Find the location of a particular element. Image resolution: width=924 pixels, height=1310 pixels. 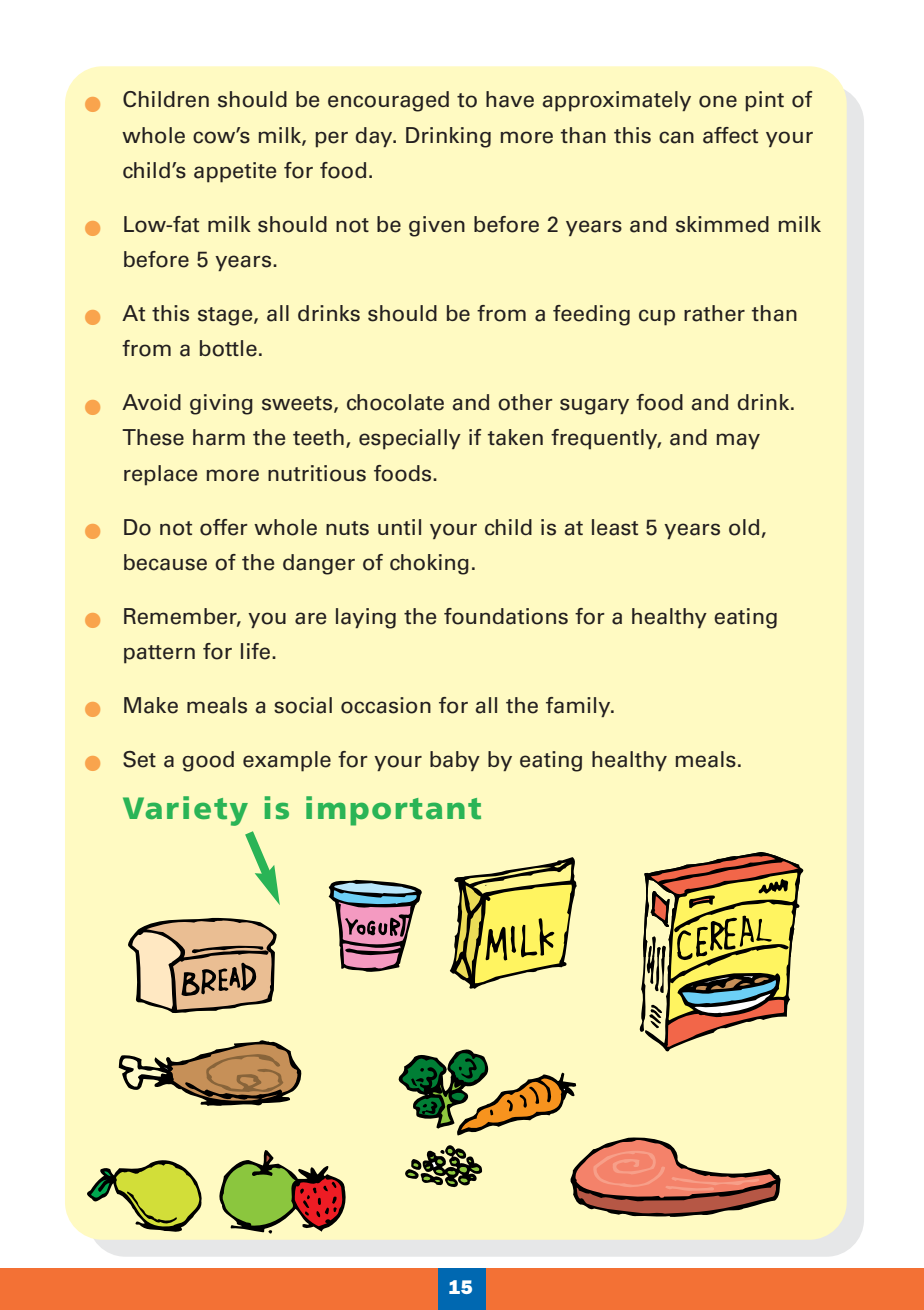

bottle is located at coordinates (228, 348).
